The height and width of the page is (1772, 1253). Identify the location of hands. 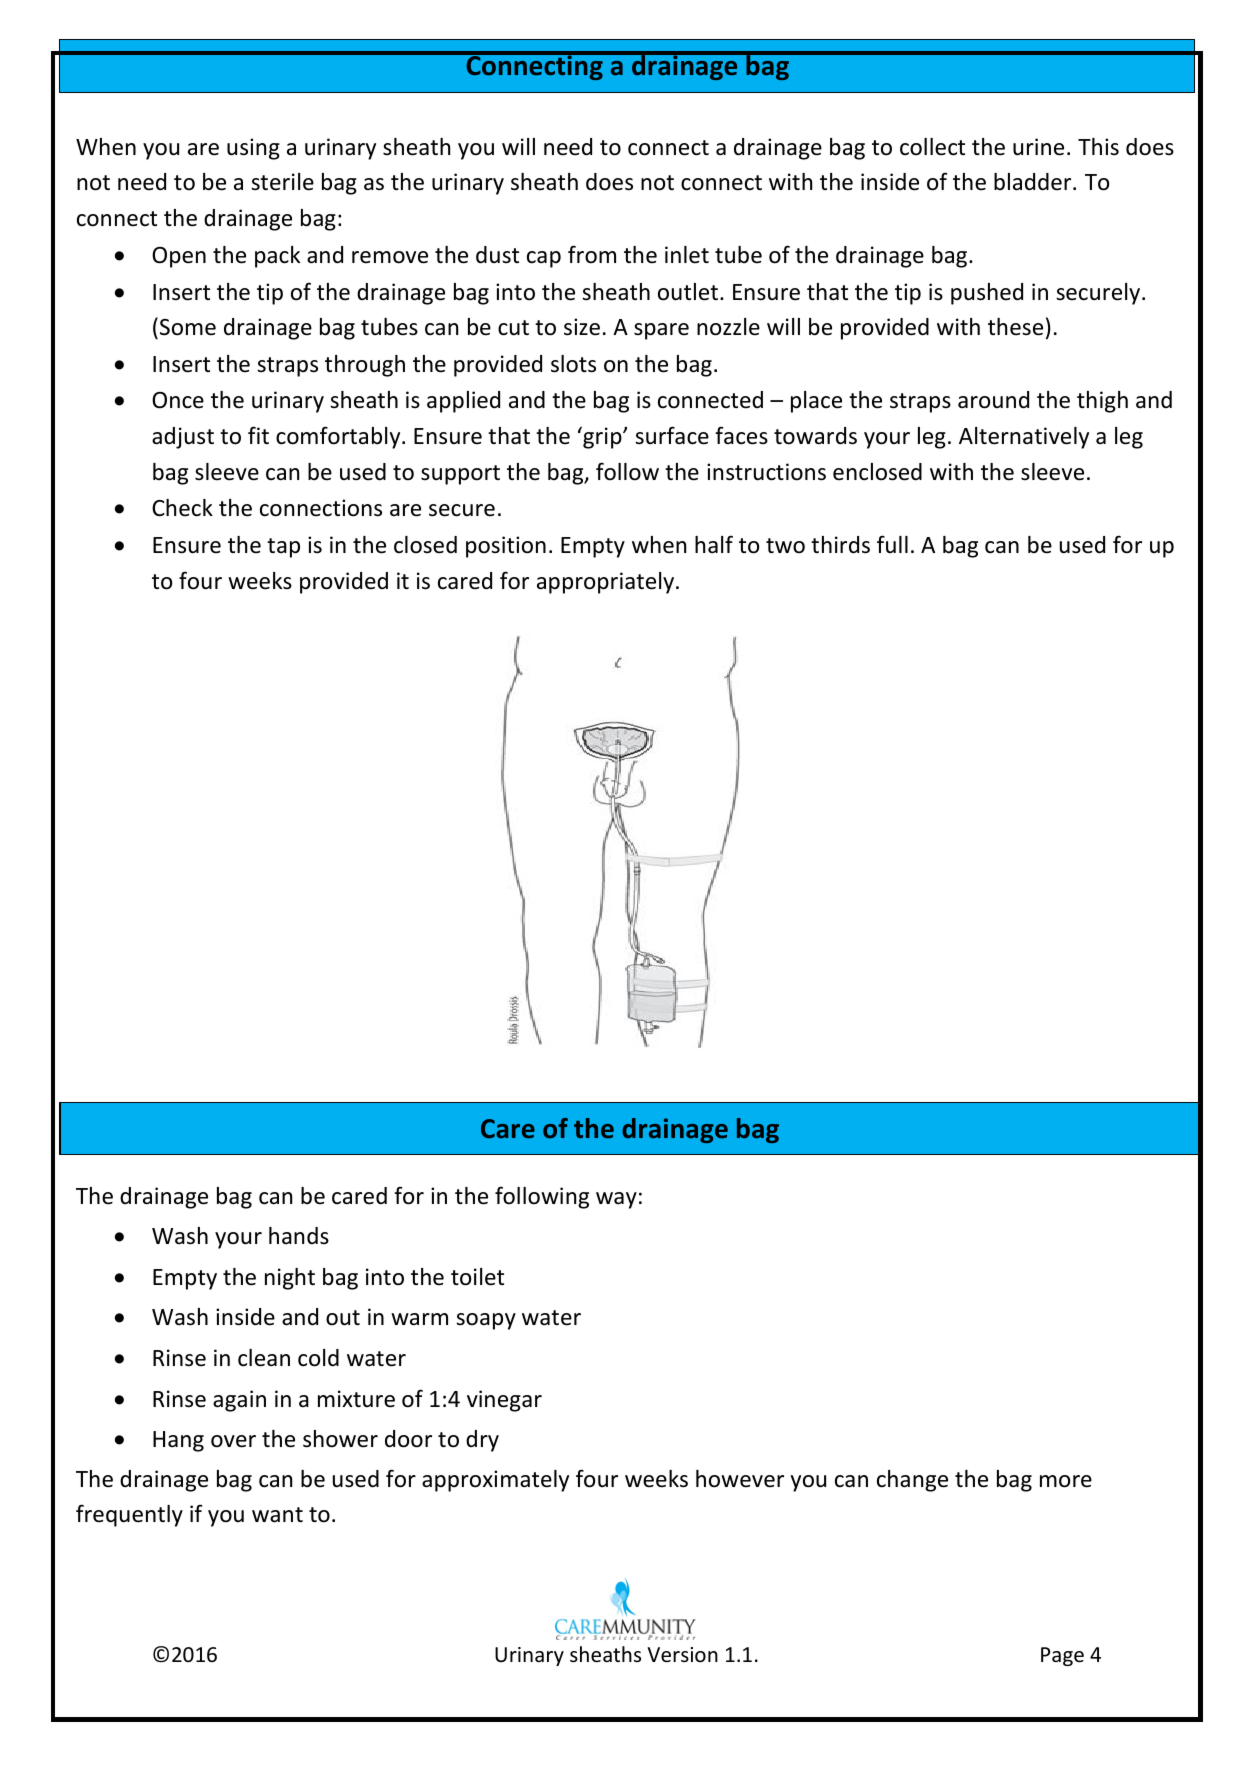
(299, 1236).
